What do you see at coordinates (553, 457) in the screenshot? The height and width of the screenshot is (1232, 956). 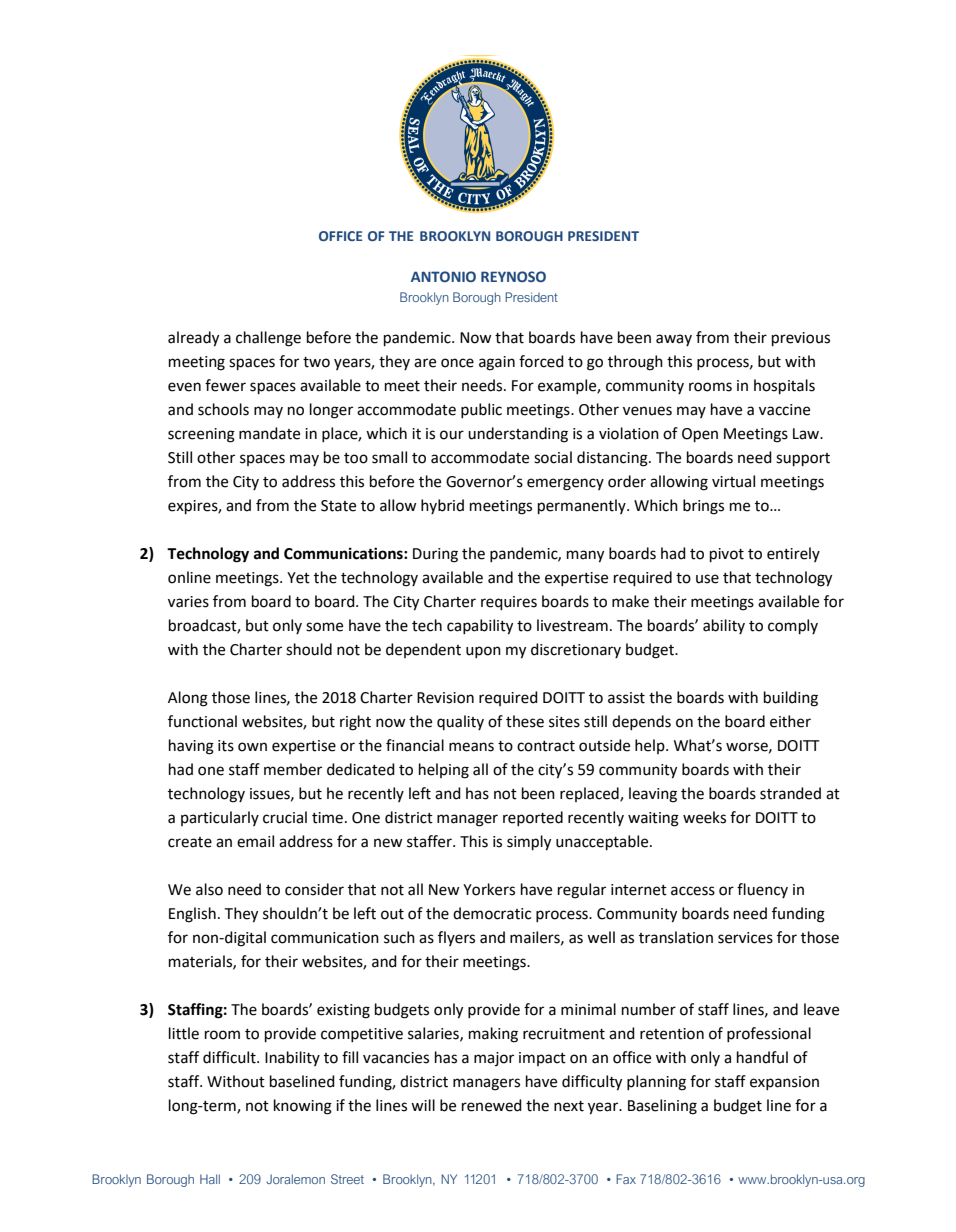 I see `social` at bounding box center [553, 457].
